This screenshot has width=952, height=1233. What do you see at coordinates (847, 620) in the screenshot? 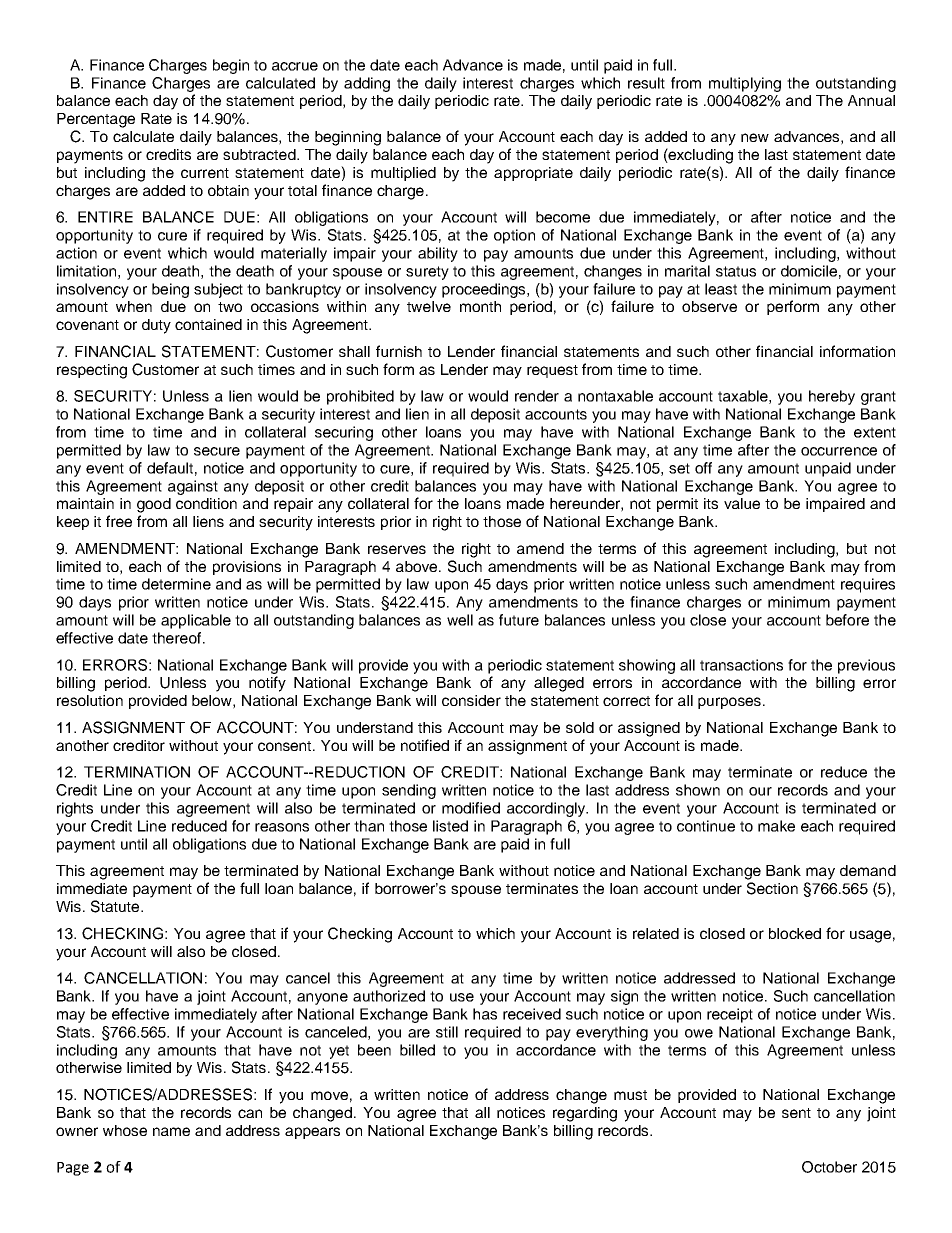
I see `before` at bounding box center [847, 620].
